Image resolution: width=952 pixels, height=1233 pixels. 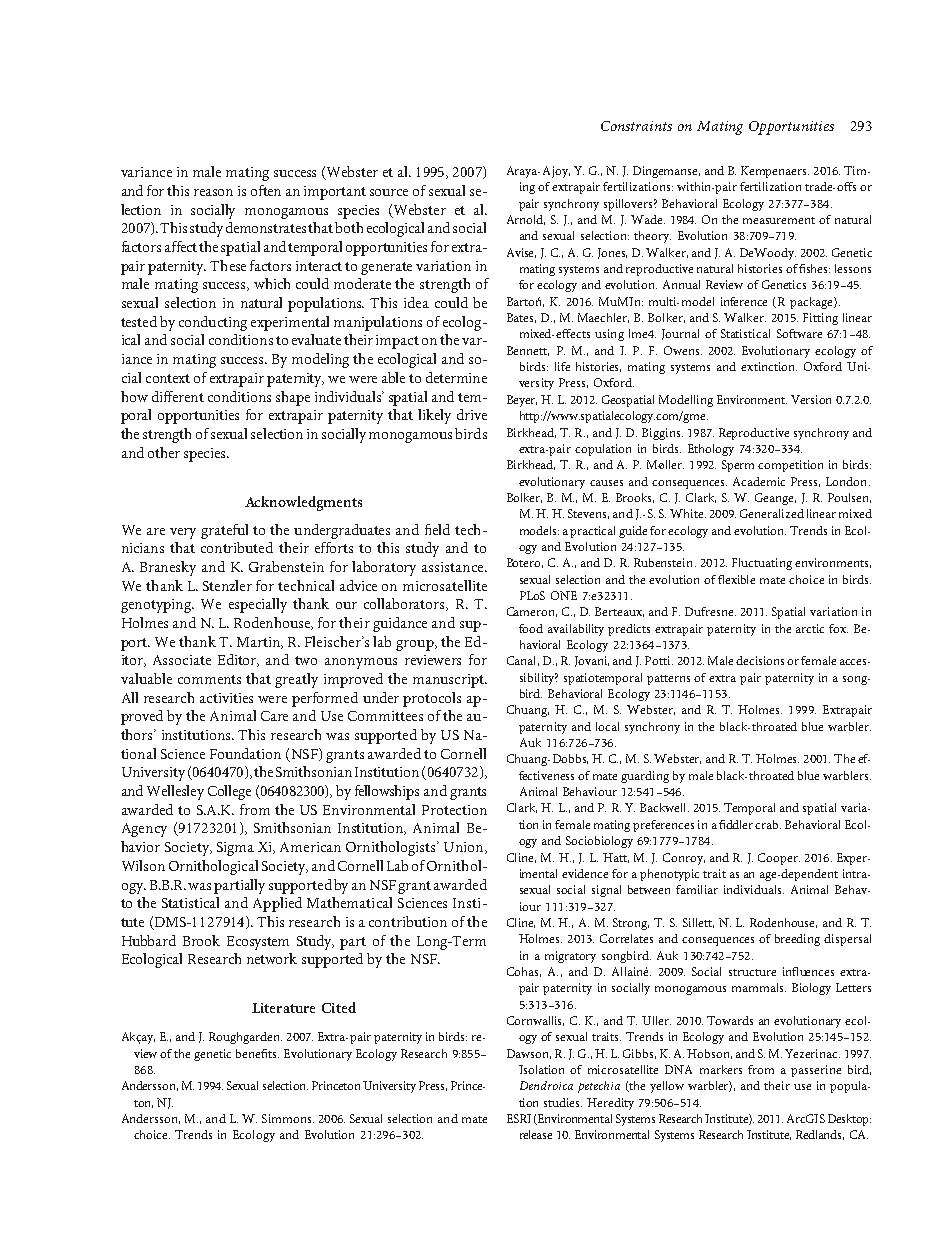 What do you see at coordinates (288, 1118) in the screenshot?
I see `Simmons` at bounding box center [288, 1118].
